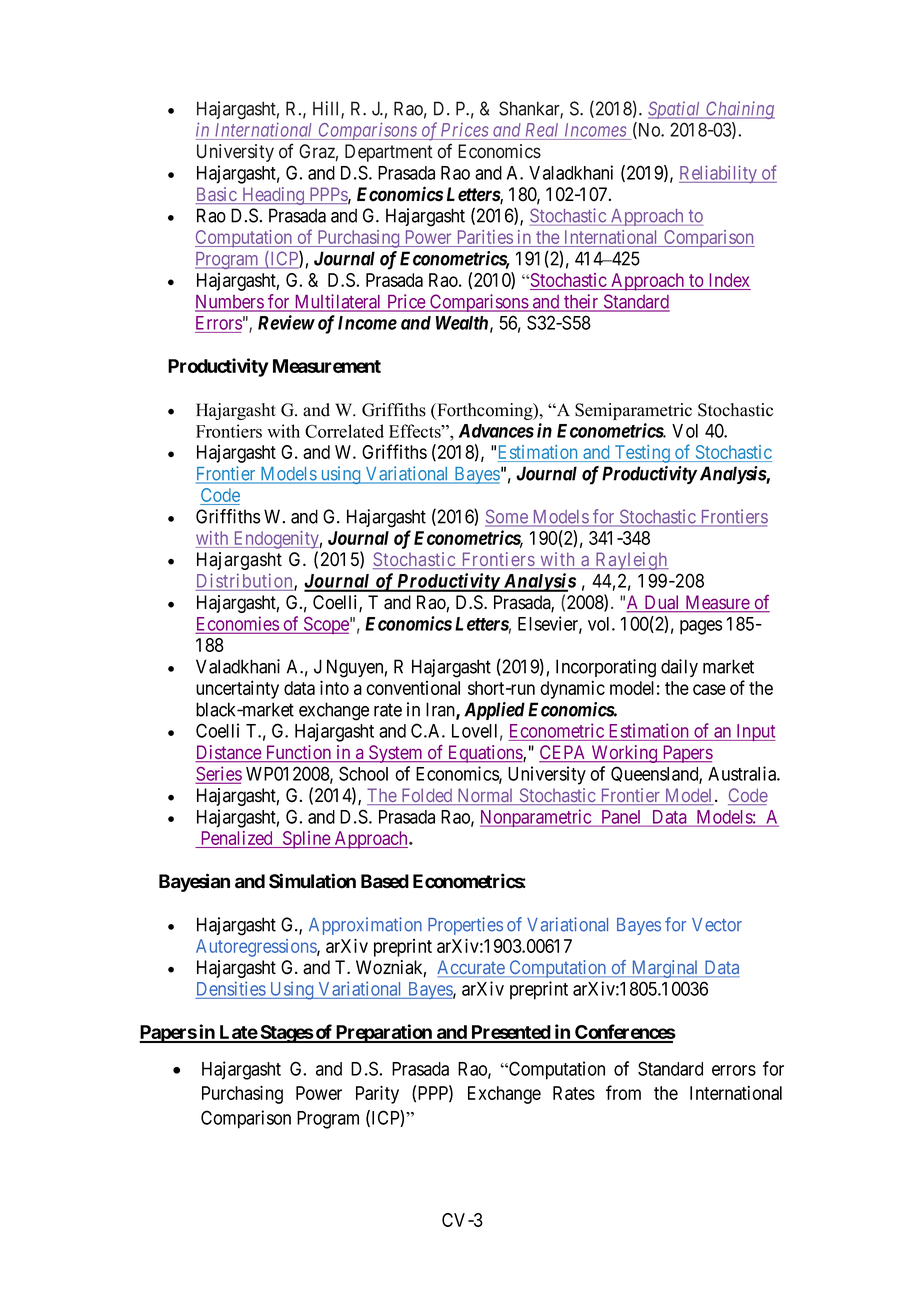 The image size is (924, 1308). Describe the element at coordinates (642, 454) in the screenshot. I see `Testing` at that location.
